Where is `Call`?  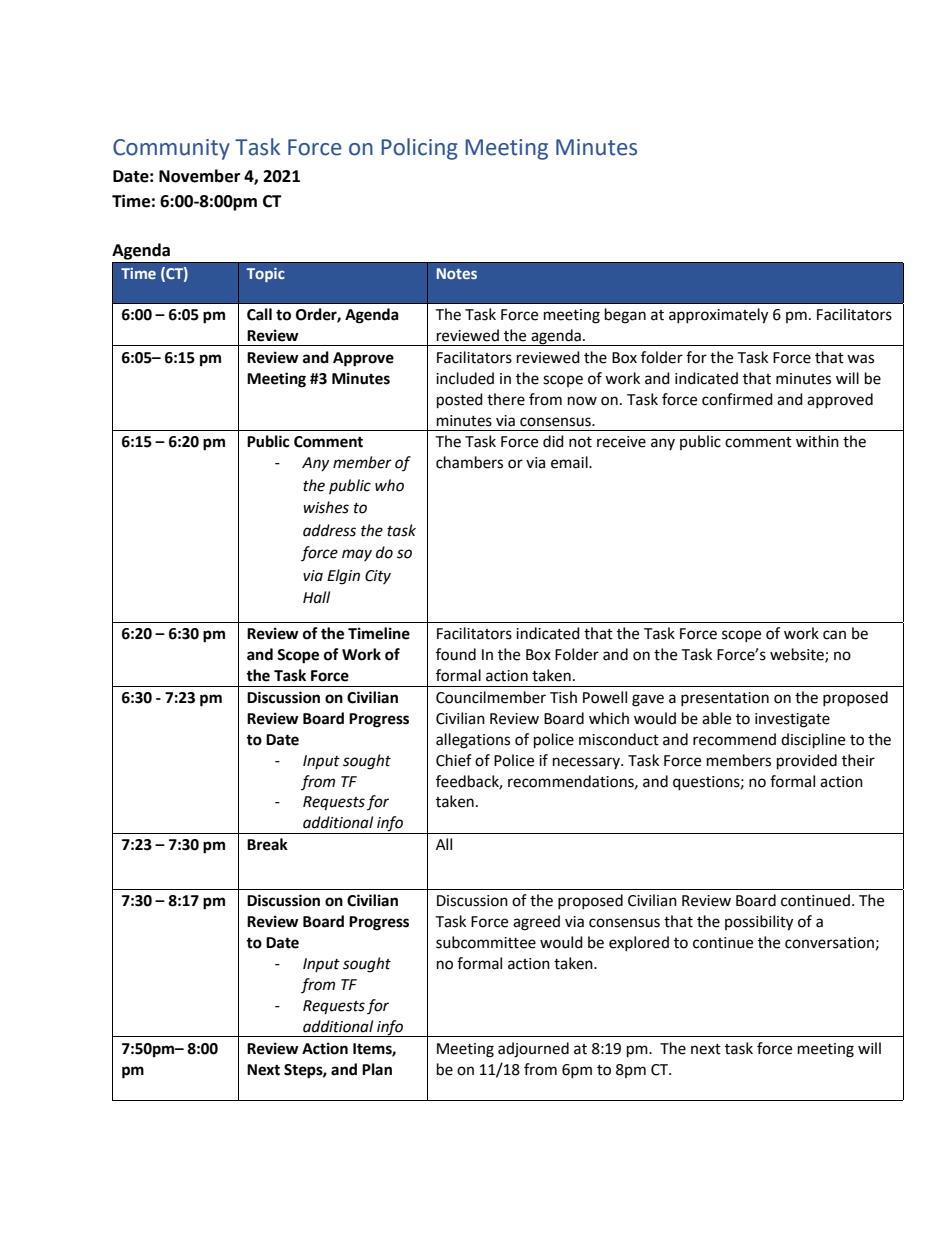 Call is located at coordinates (259, 314).
